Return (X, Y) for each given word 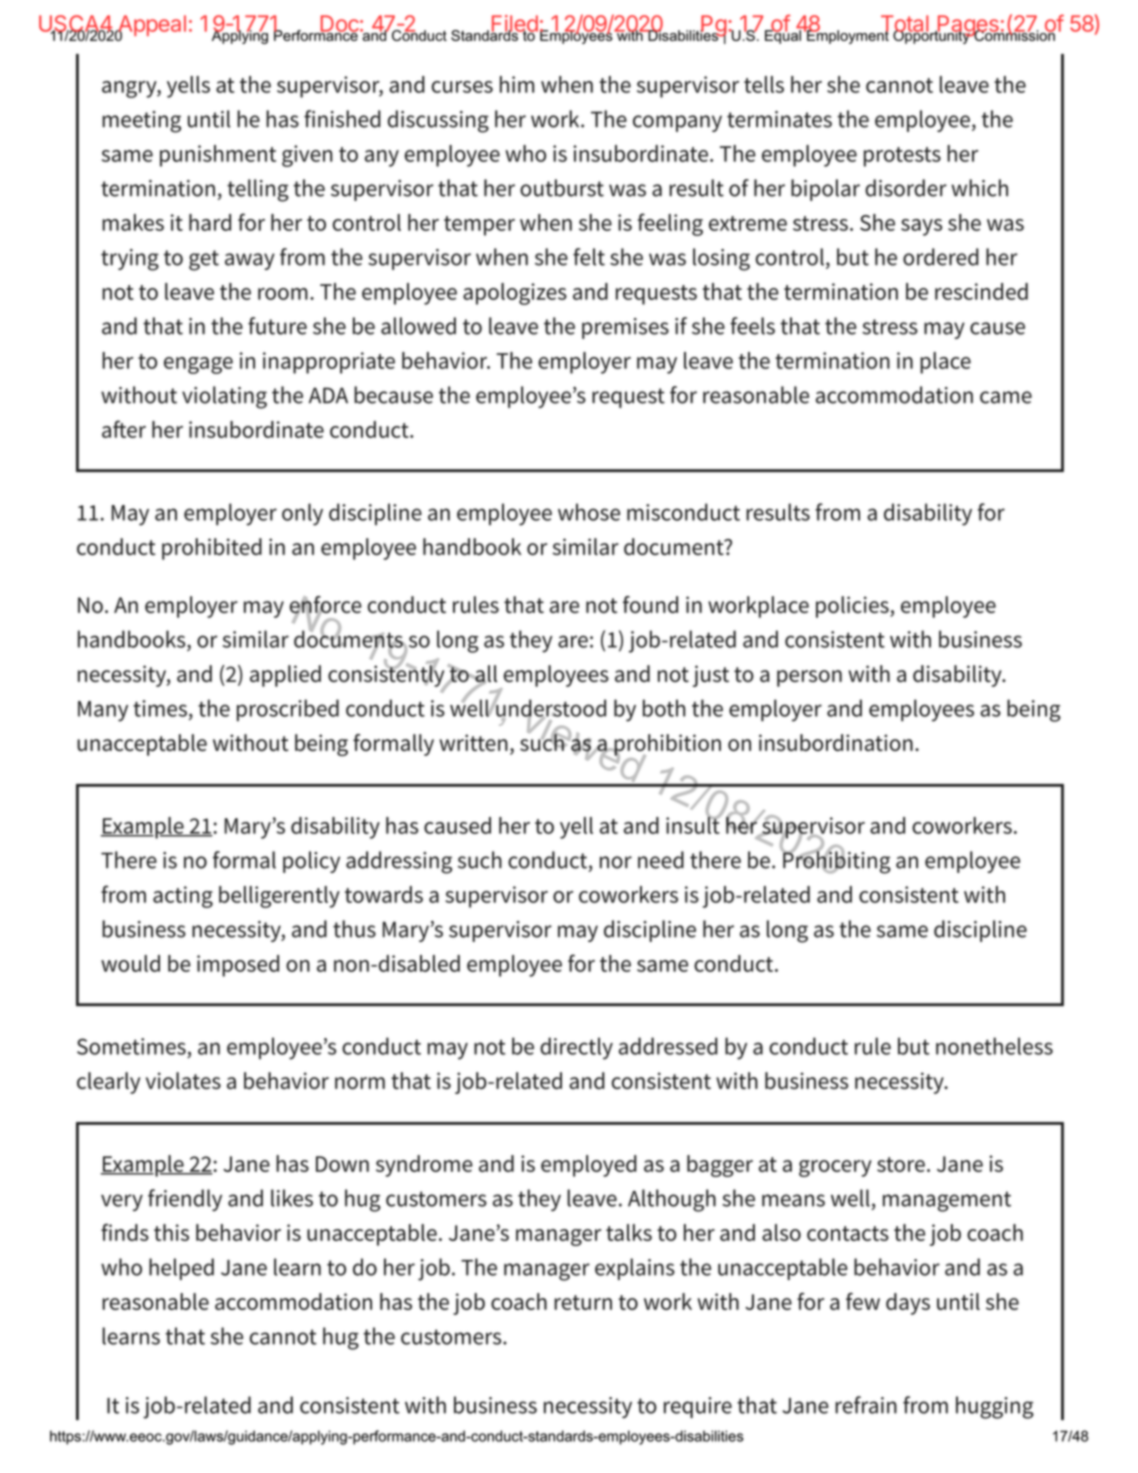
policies (853, 607)
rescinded (981, 291)
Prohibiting (836, 861)
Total (904, 24)
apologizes (515, 294)
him (517, 84)
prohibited (212, 549)
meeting (141, 122)
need (661, 860)
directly (576, 1048)
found (650, 604)
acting (183, 897)
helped (181, 1269)
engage (198, 365)
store (901, 1164)
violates (183, 1080)
